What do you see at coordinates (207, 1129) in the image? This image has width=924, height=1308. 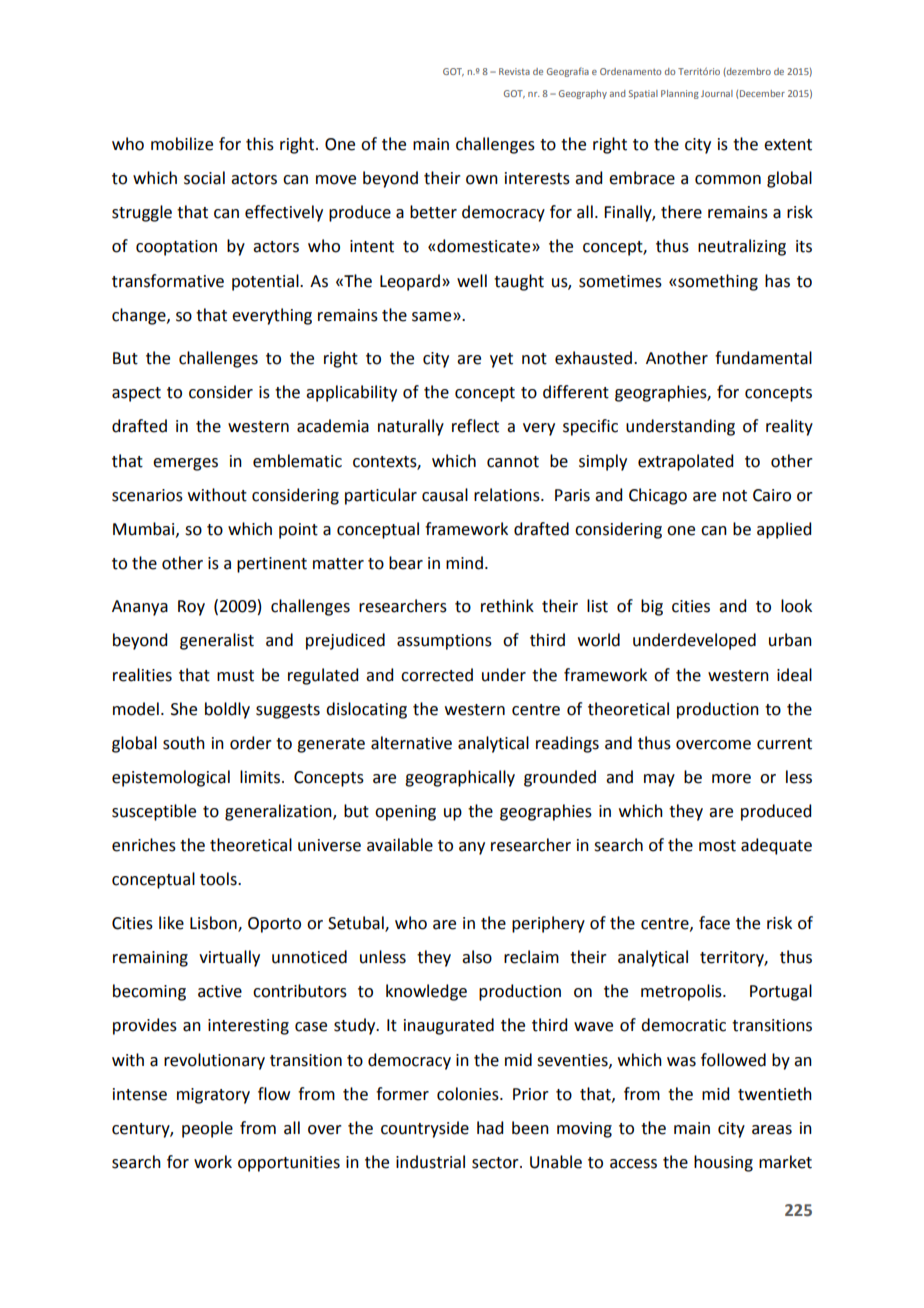 I see `people` at bounding box center [207, 1129].
